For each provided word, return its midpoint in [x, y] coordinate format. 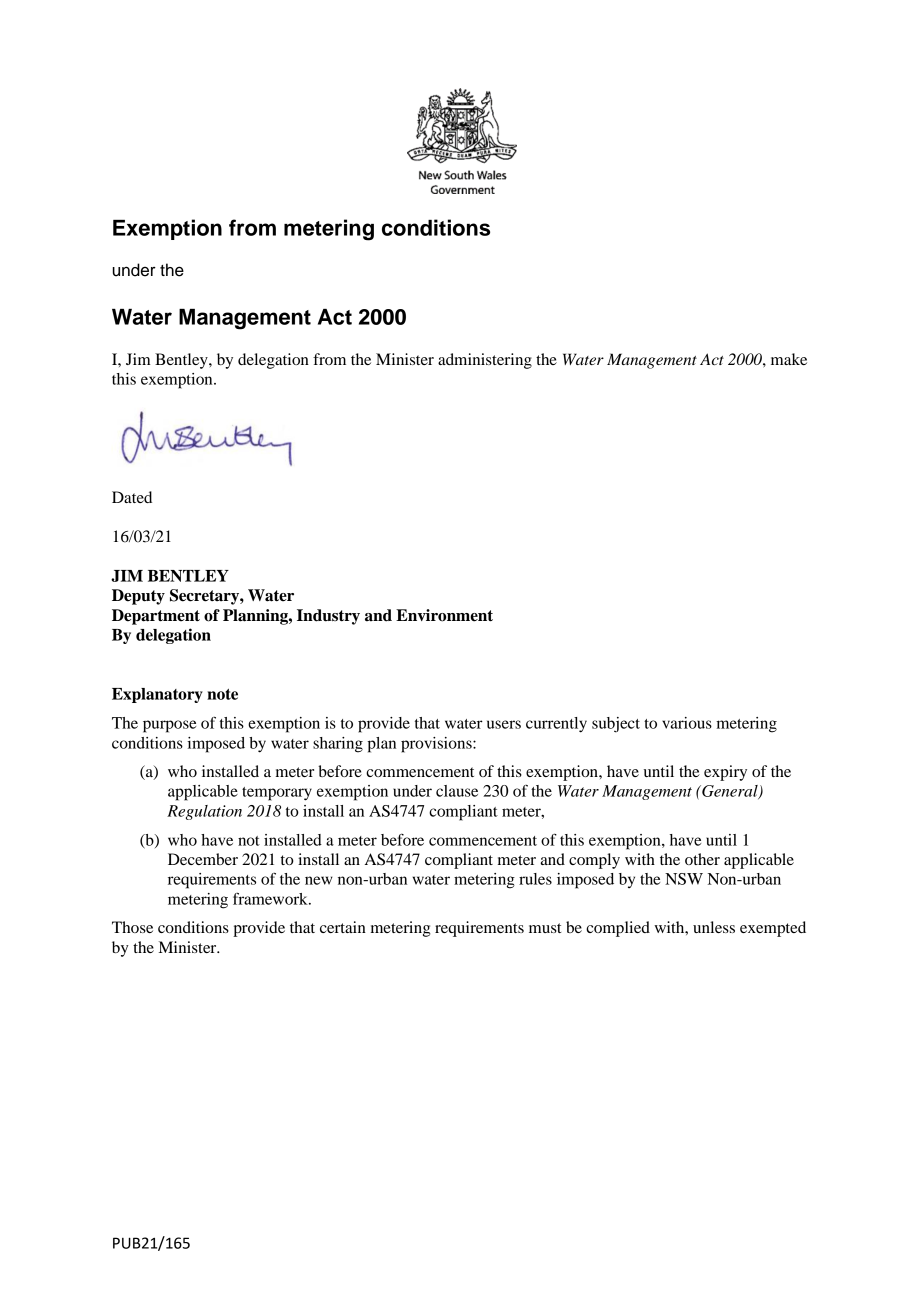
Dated [132, 497]
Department [156, 617]
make [789, 359]
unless [714, 927]
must [545, 928]
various [687, 723]
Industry [328, 617]
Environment [444, 615]
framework [271, 898]
